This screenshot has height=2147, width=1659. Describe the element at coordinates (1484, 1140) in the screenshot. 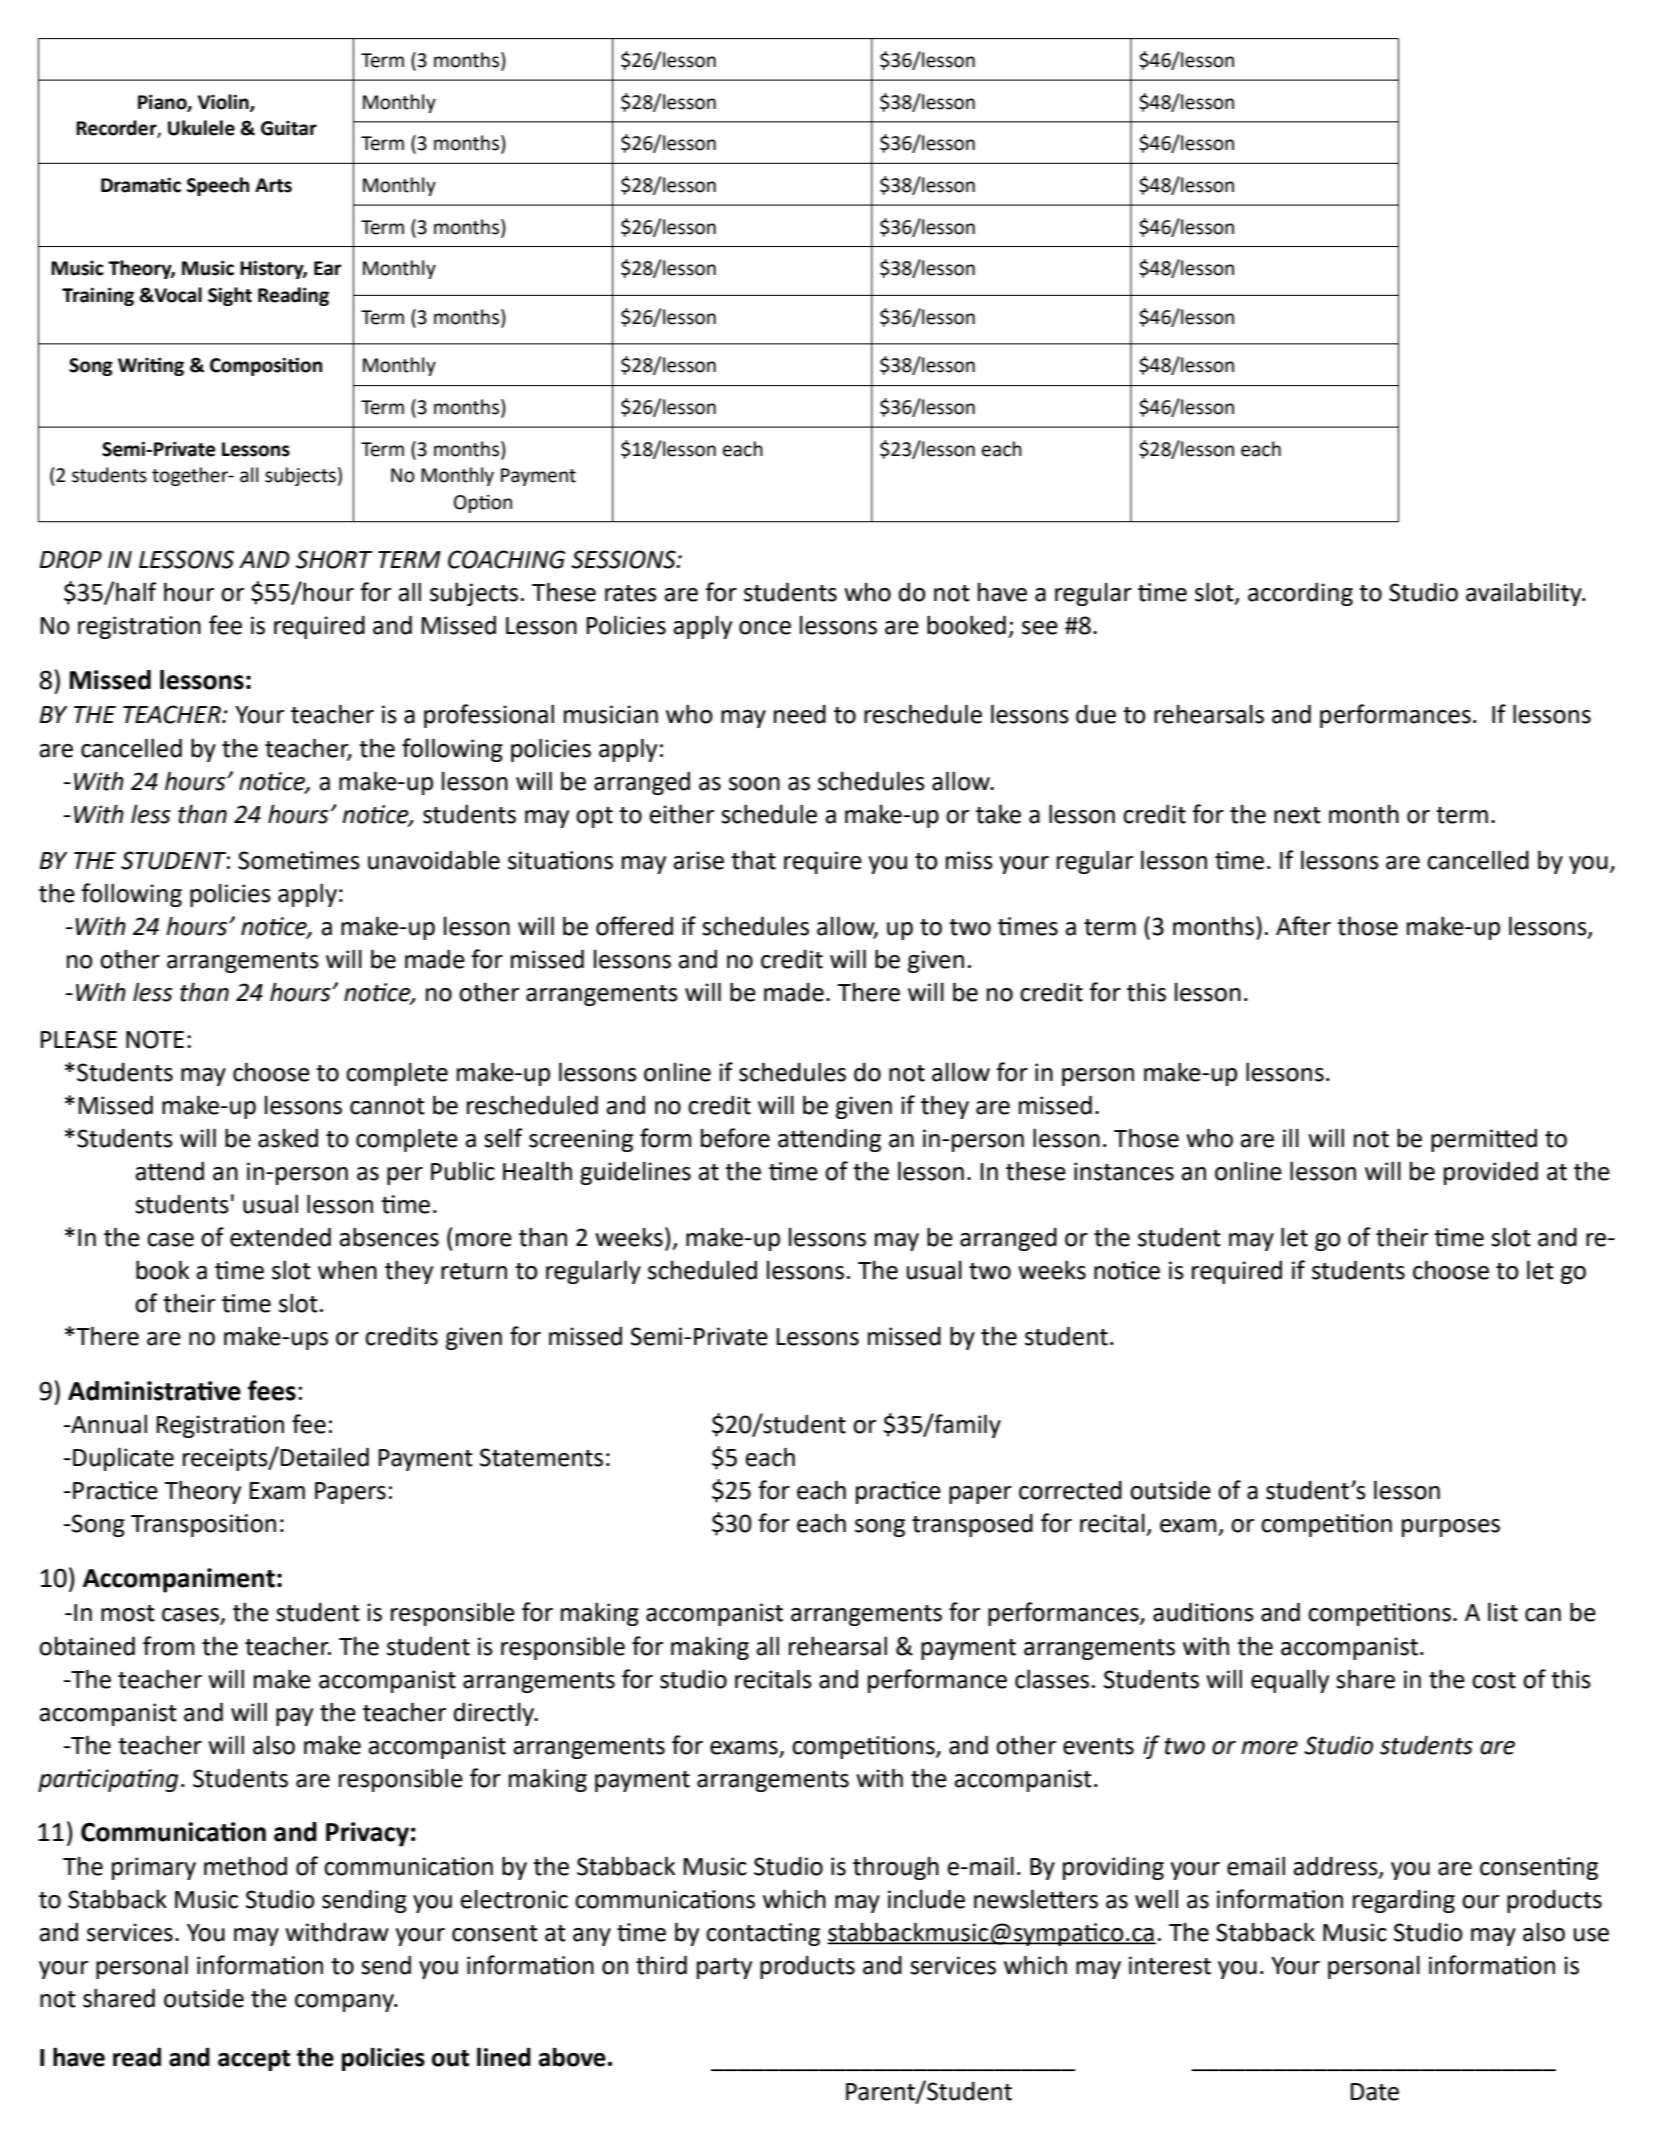

I see `permitted` at that location.
